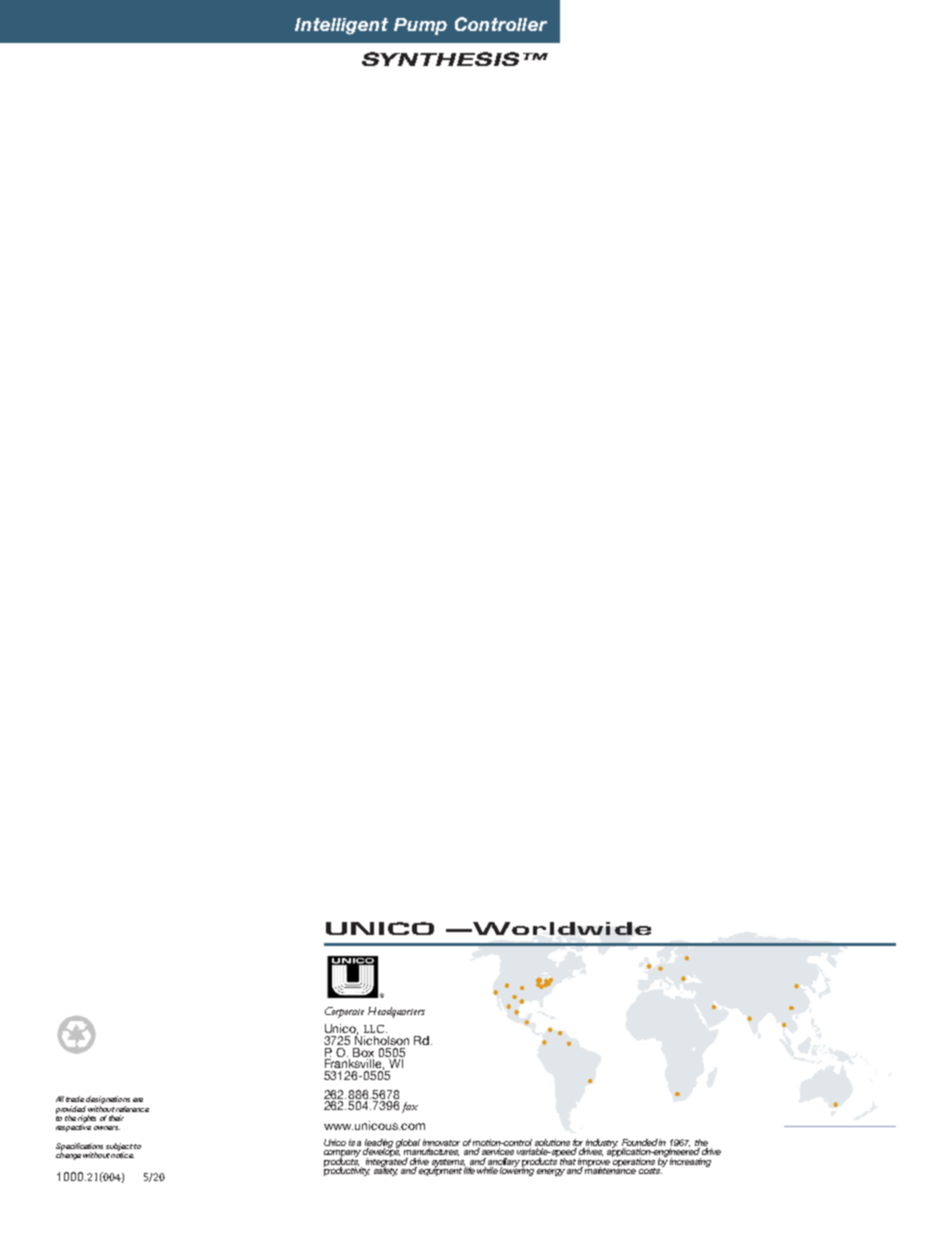 Image resolution: width=952 pixels, height=1233 pixels. I want to click on Headquarters, so click(396, 1012).
